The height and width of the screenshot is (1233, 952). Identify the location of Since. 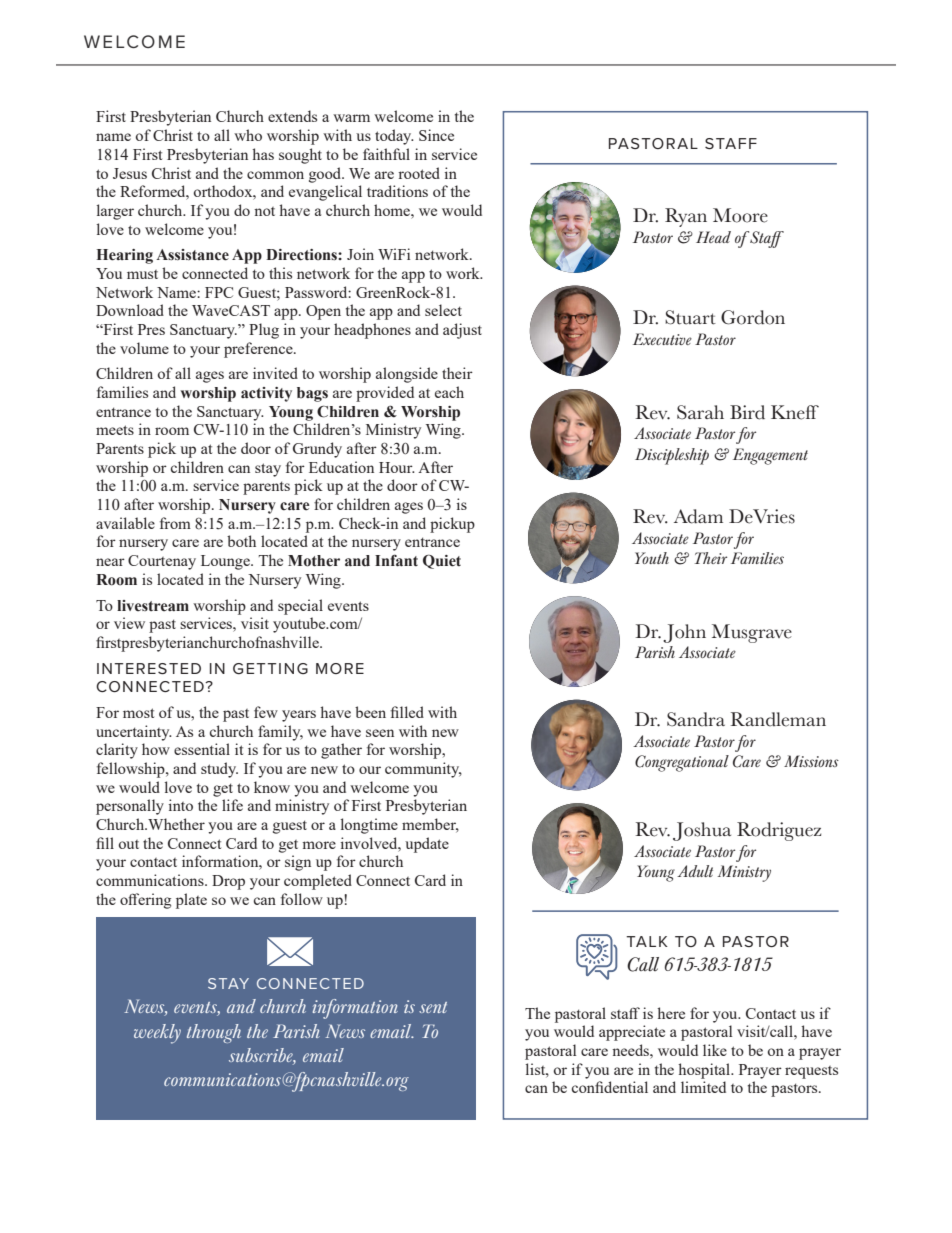
(436, 135).
